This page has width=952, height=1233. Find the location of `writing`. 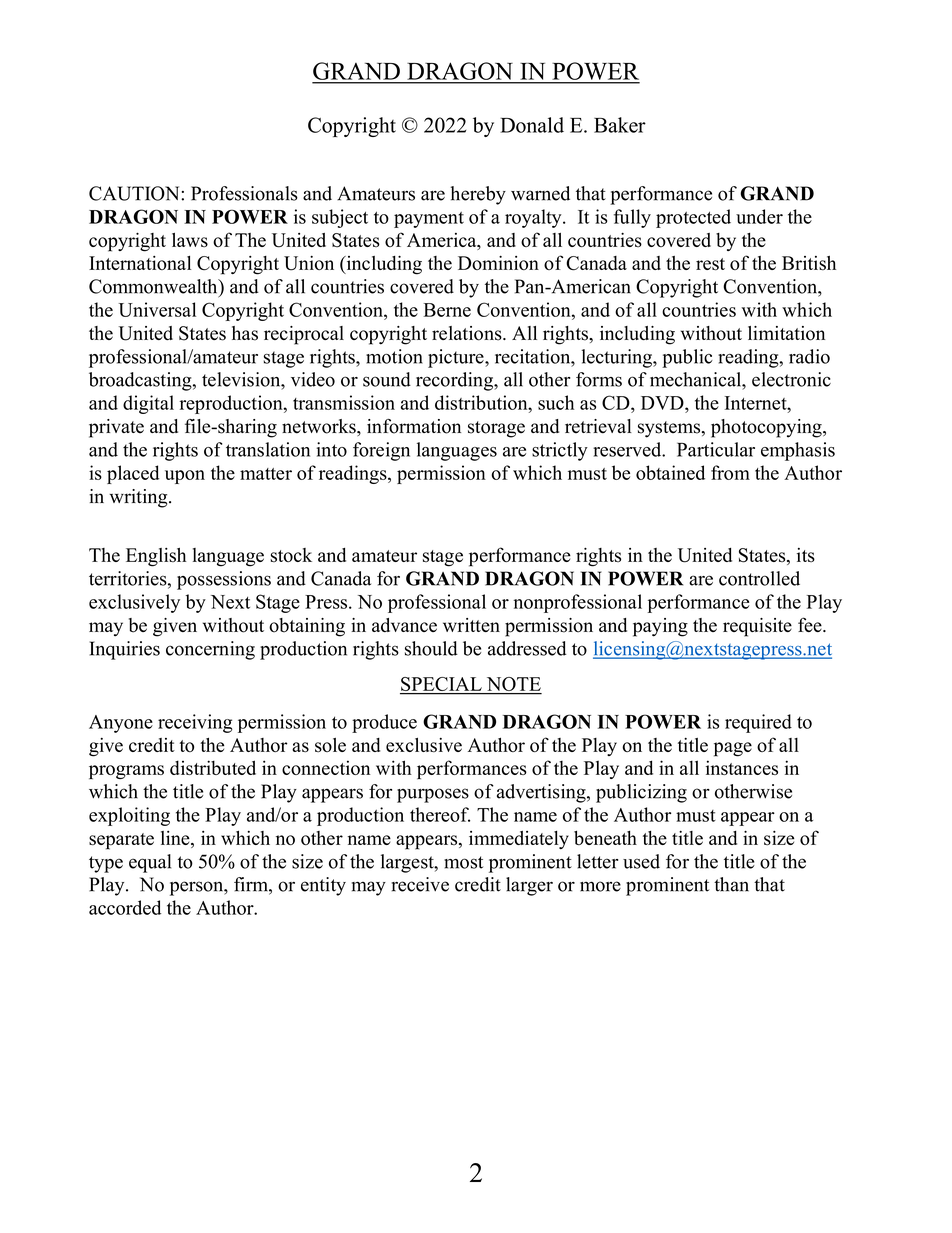

writing is located at coordinates (139, 498).
